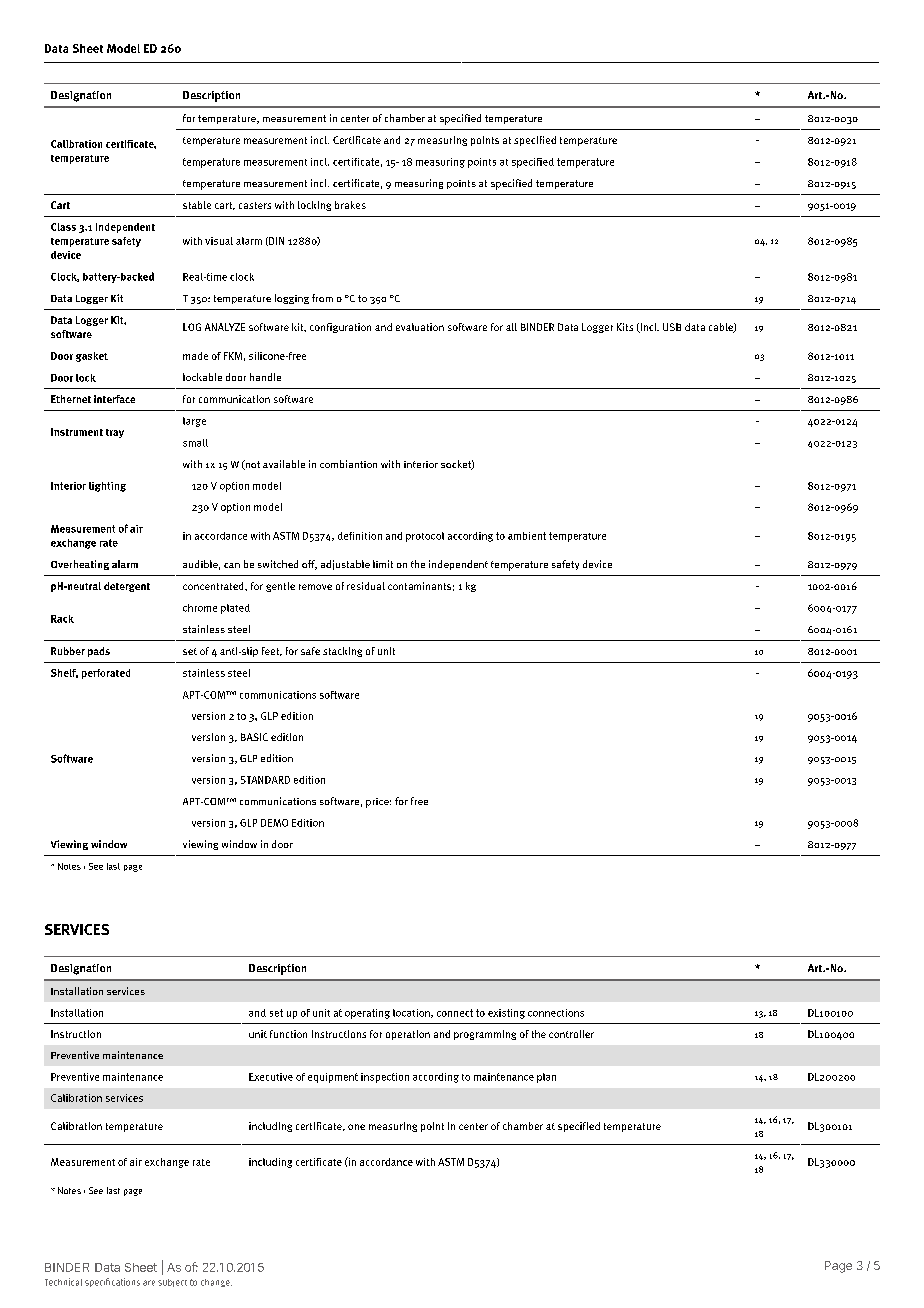 Image resolution: width=924 pixels, height=1308 pixels. I want to click on STANDARD, so click(265, 780).
